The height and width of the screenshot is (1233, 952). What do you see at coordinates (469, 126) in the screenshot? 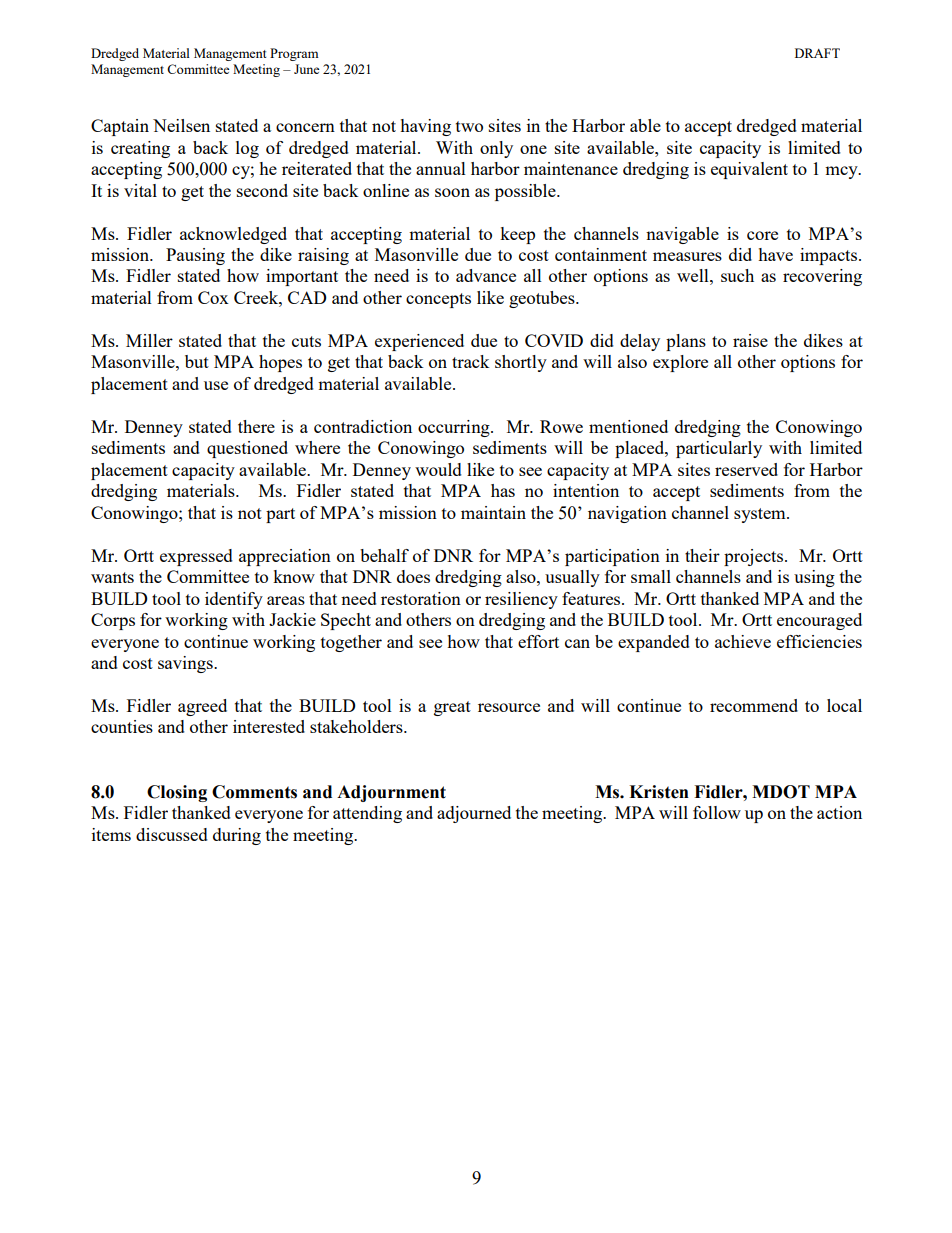
I see `two` at bounding box center [469, 126].
